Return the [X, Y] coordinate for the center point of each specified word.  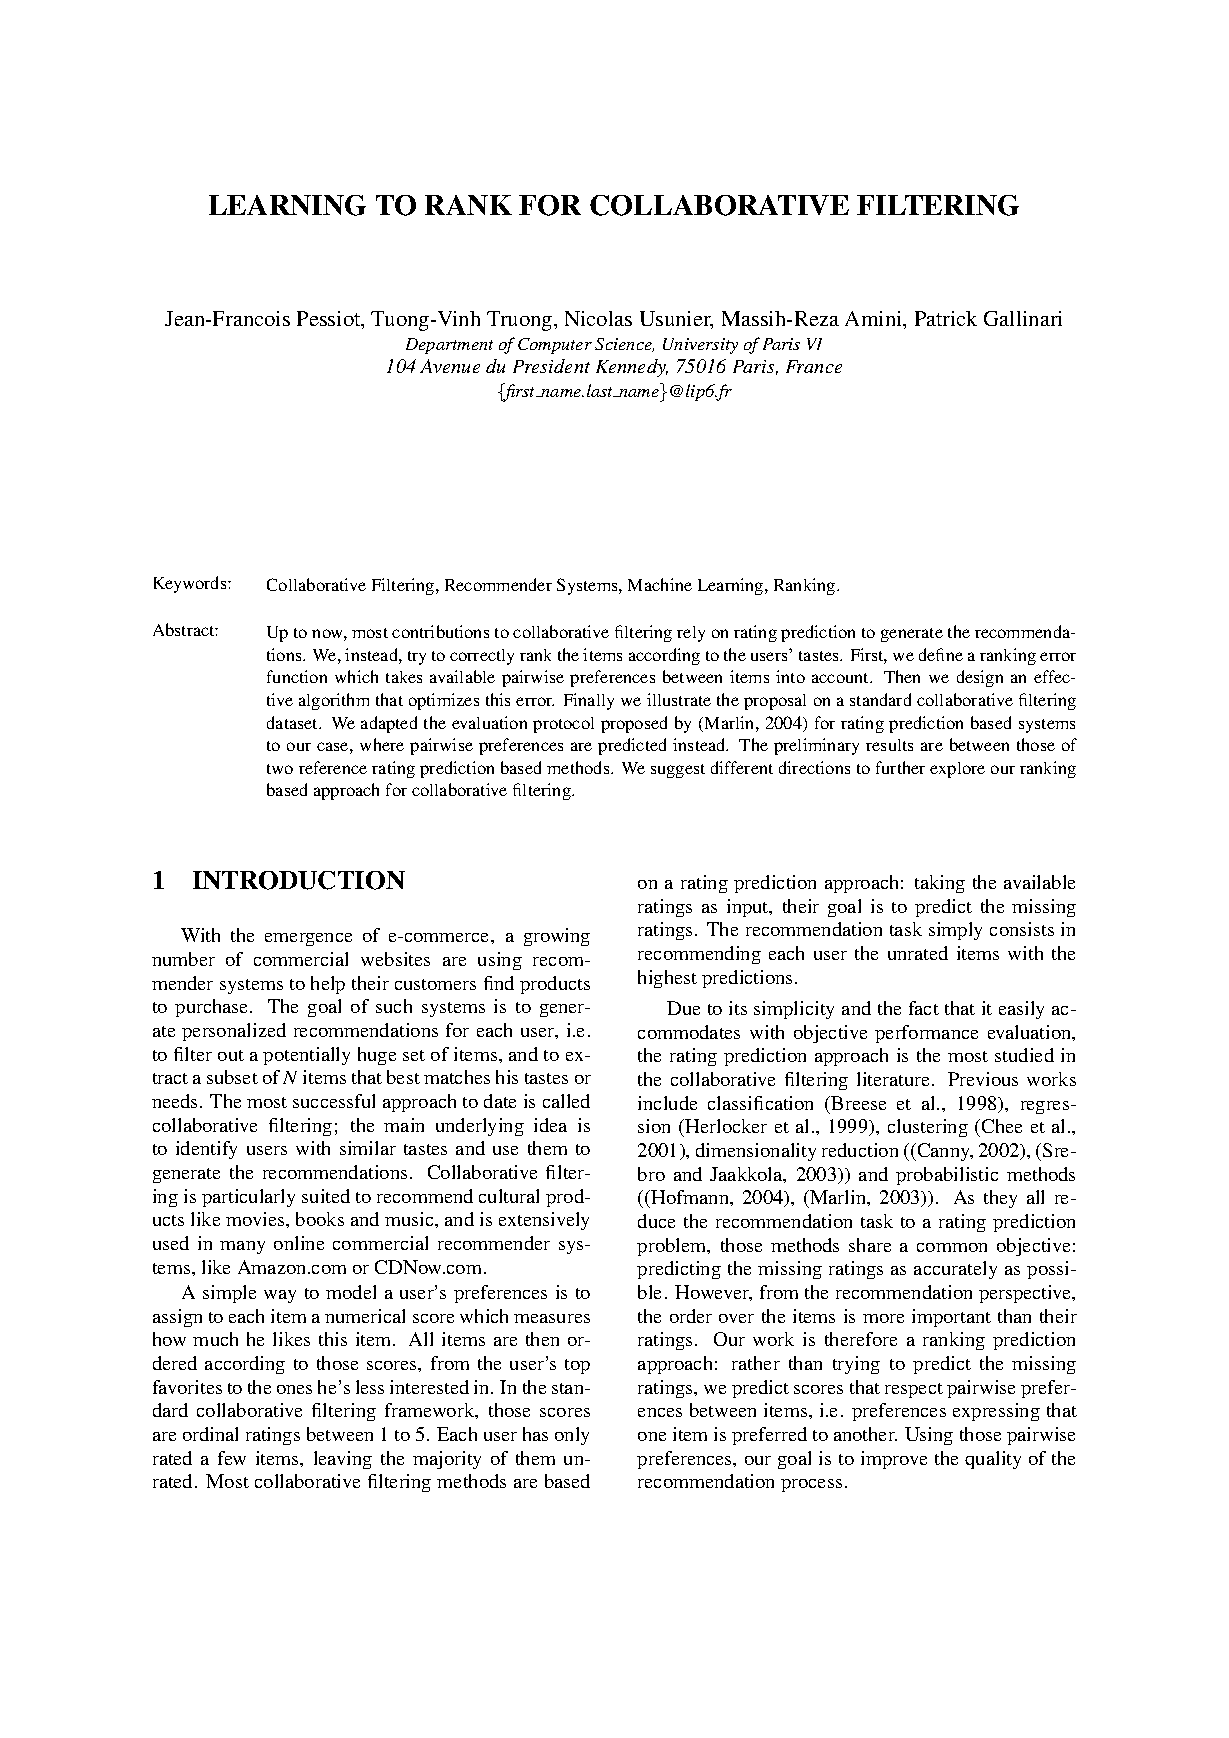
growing [557, 937]
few [232, 1458]
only [572, 1436]
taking [940, 884]
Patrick [946, 318]
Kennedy [632, 368]
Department [449, 346]
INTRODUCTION [299, 880]
